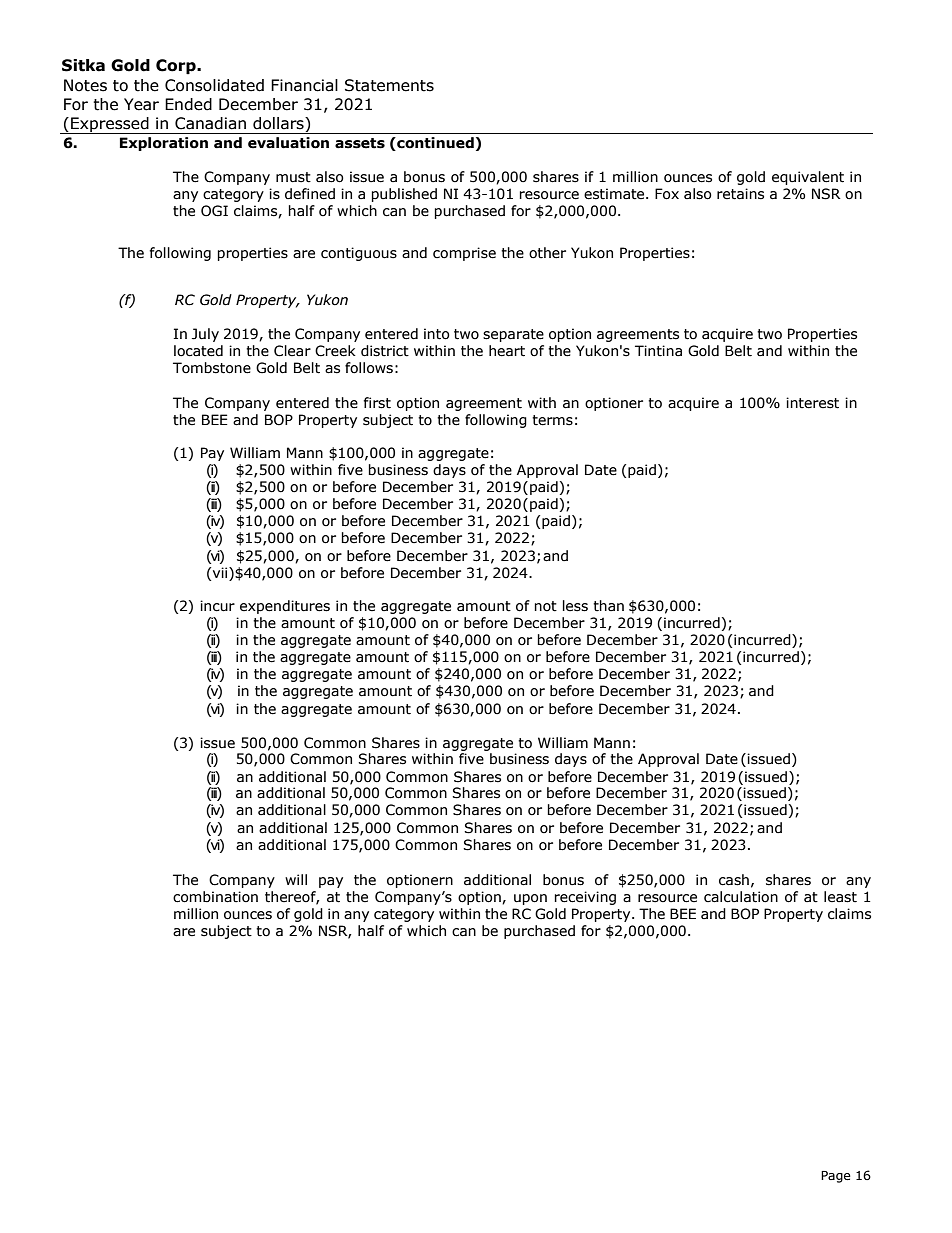 The height and width of the screenshot is (1233, 952). Describe the element at coordinates (530, 899) in the screenshot. I see `upon` at that location.
